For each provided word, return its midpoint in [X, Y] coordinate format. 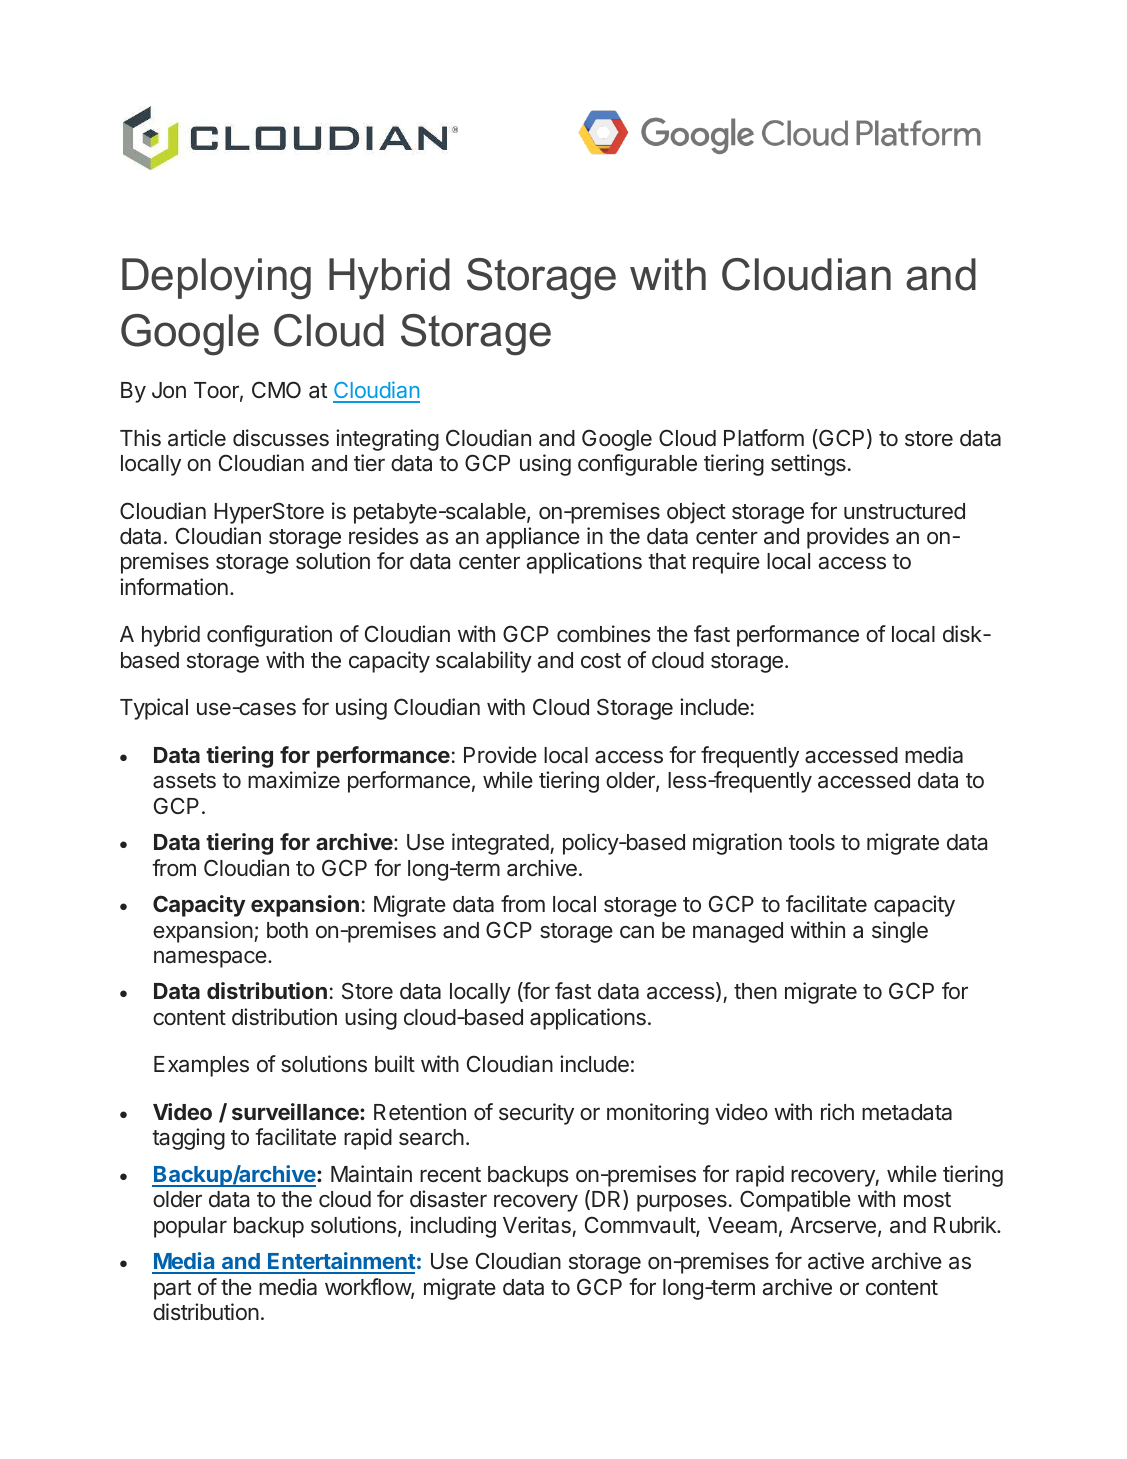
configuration [269, 636]
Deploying [216, 279]
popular [190, 1227]
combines [604, 634]
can [637, 932]
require [726, 563]
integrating [387, 440]
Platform [764, 438]
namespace [210, 959]
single [900, 932]
